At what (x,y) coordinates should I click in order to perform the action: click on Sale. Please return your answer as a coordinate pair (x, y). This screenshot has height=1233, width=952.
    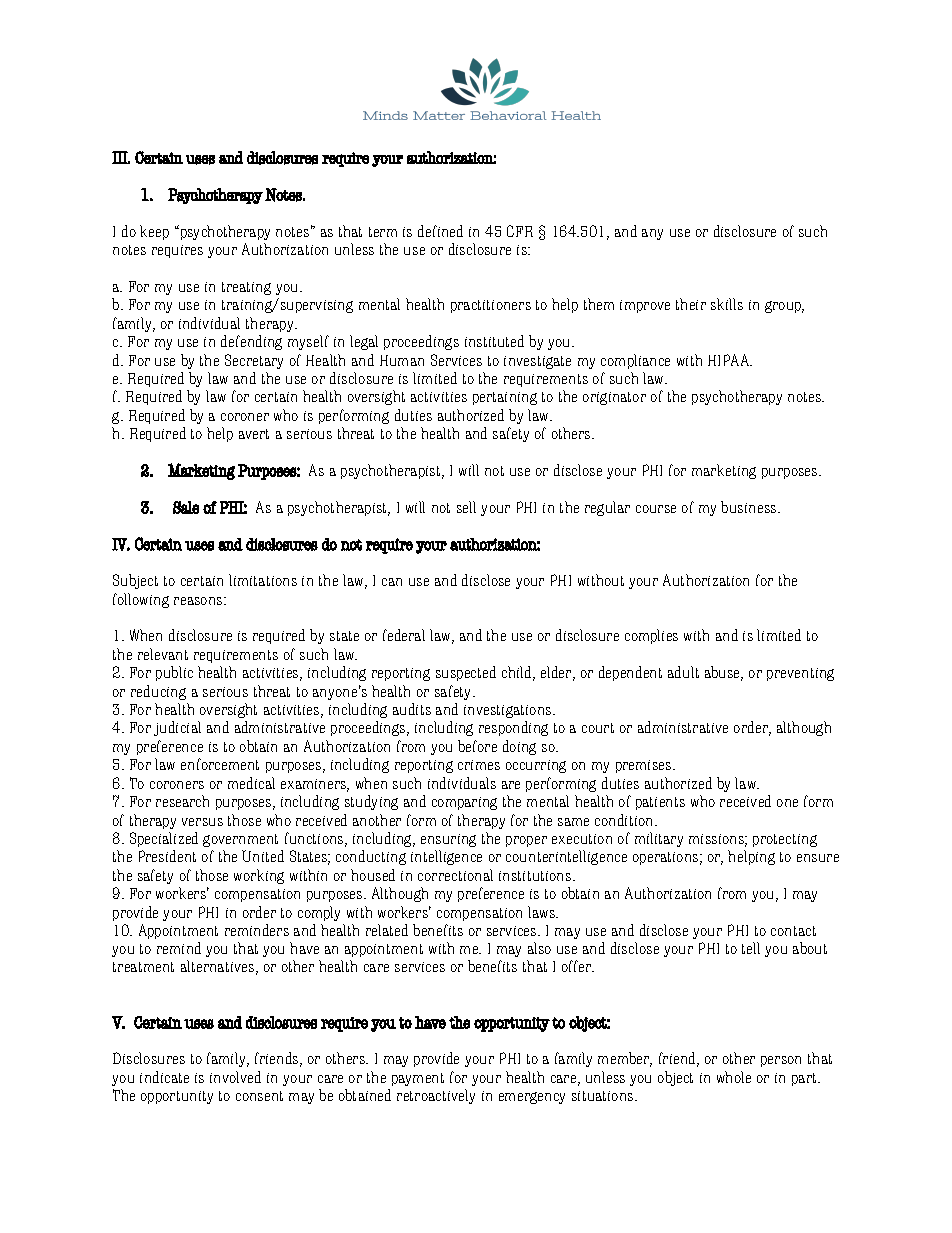
    Looking at the image, I should click on (186, 507).
